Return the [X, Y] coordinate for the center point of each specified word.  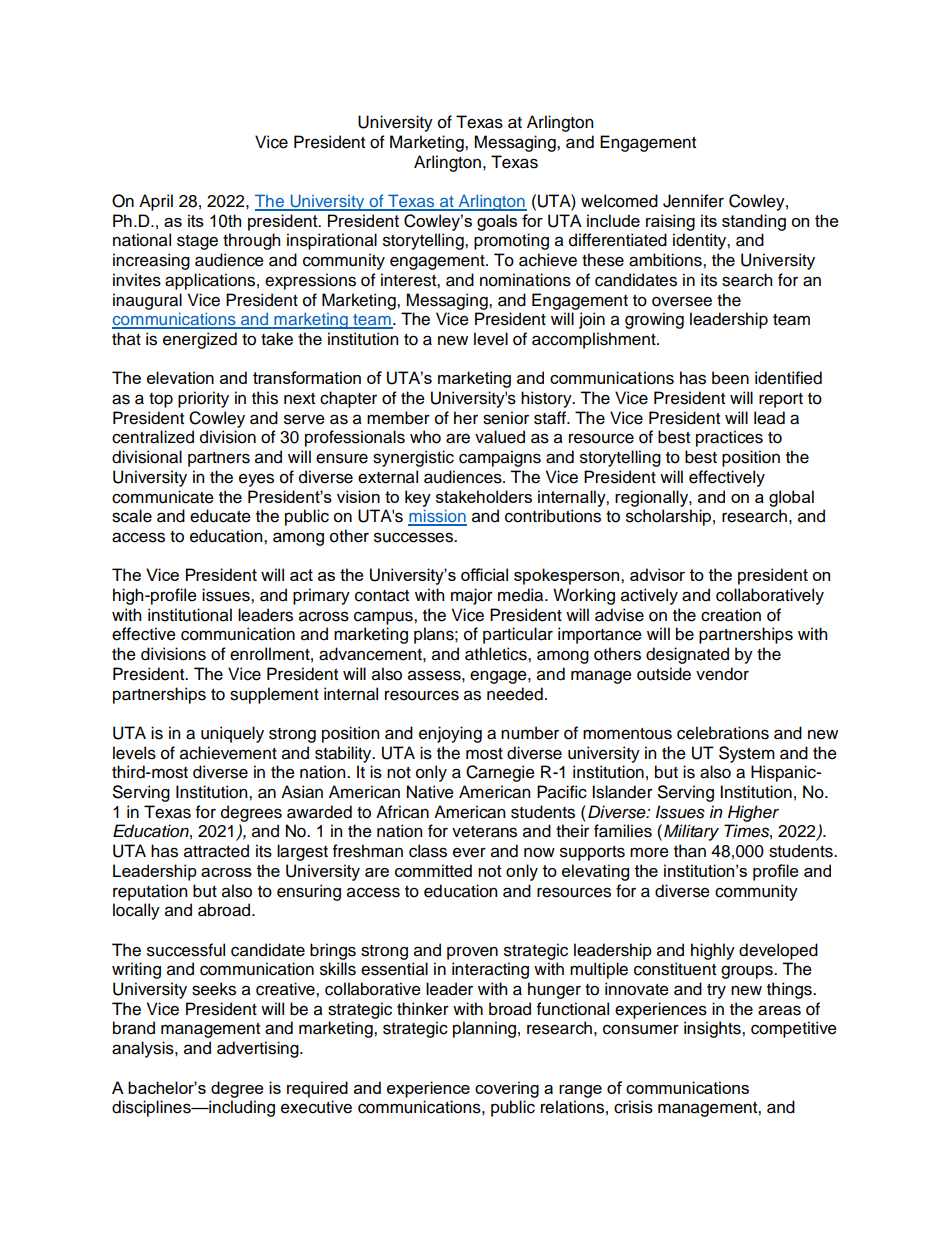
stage [197, 242]
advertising [259, 1049]
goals [497, 222]
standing [754, 222]
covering [507, 1089]
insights [713, 1029]
